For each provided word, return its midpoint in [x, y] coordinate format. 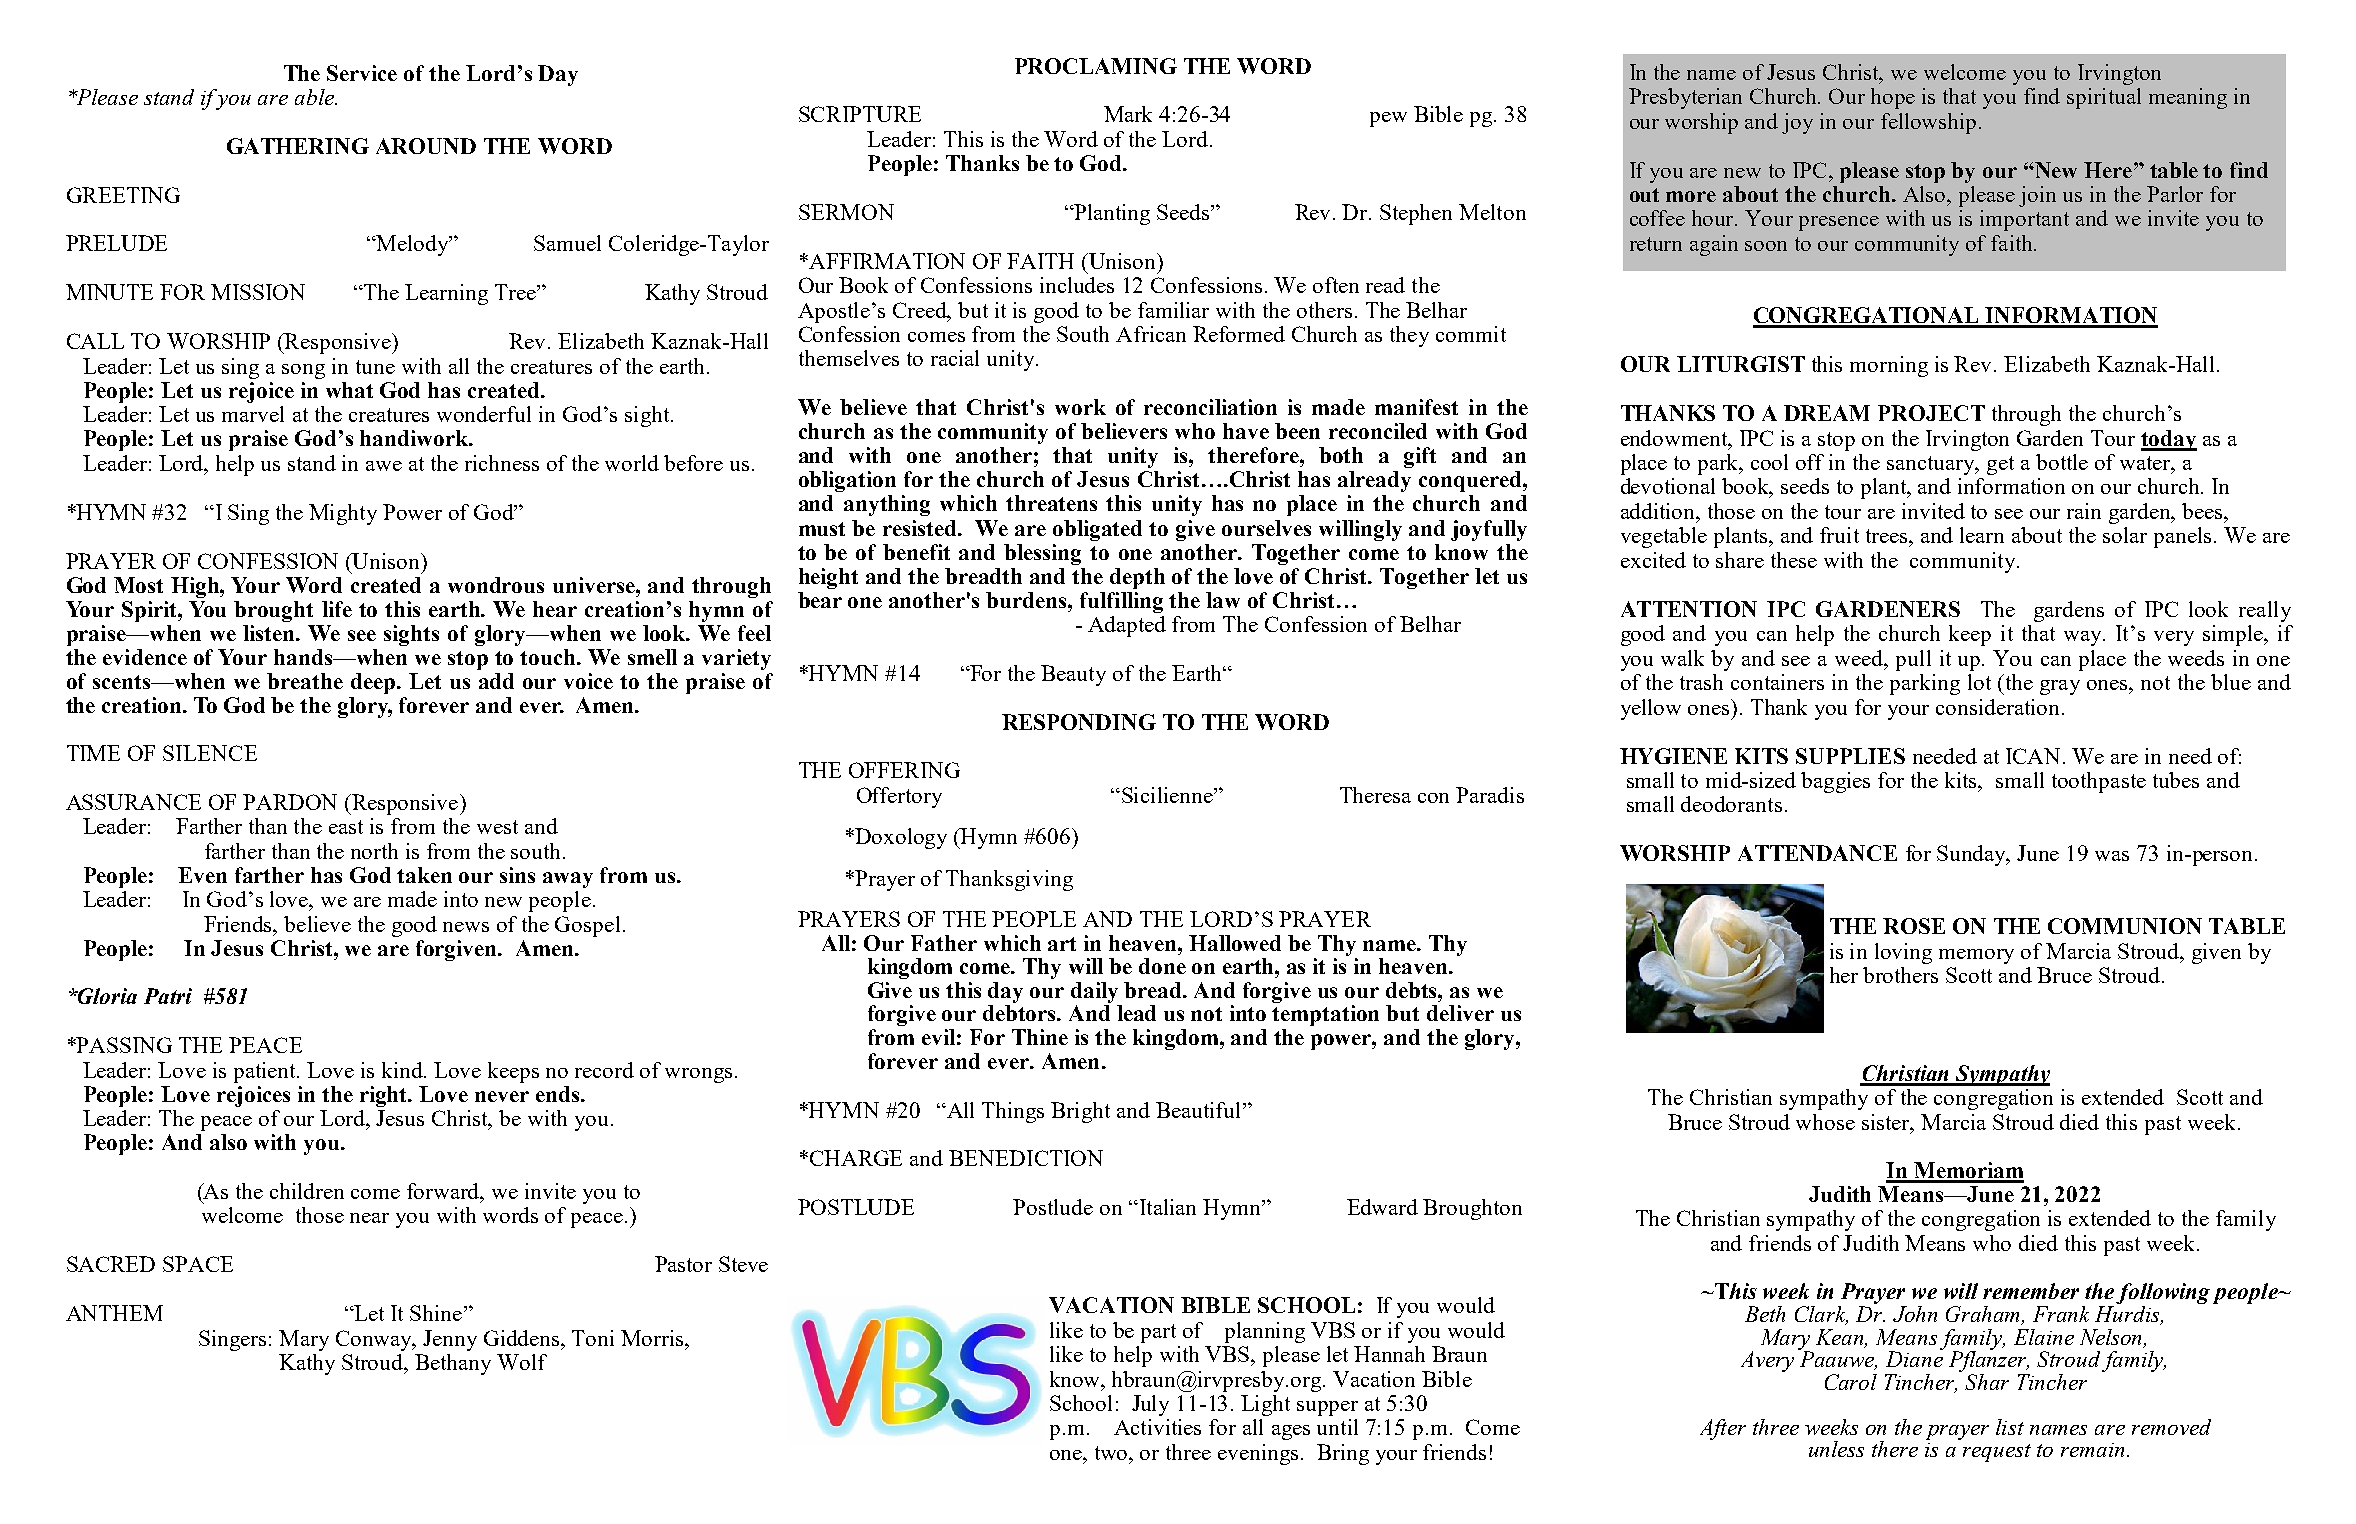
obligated [1097, 530]
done [1162, 966]
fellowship [1928, 123]
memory [1976, 956]
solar [2125, 535]
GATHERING [298, 146]
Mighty [343, 514]
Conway [375, 1340]
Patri [168, 996]
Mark [1128, 114]
